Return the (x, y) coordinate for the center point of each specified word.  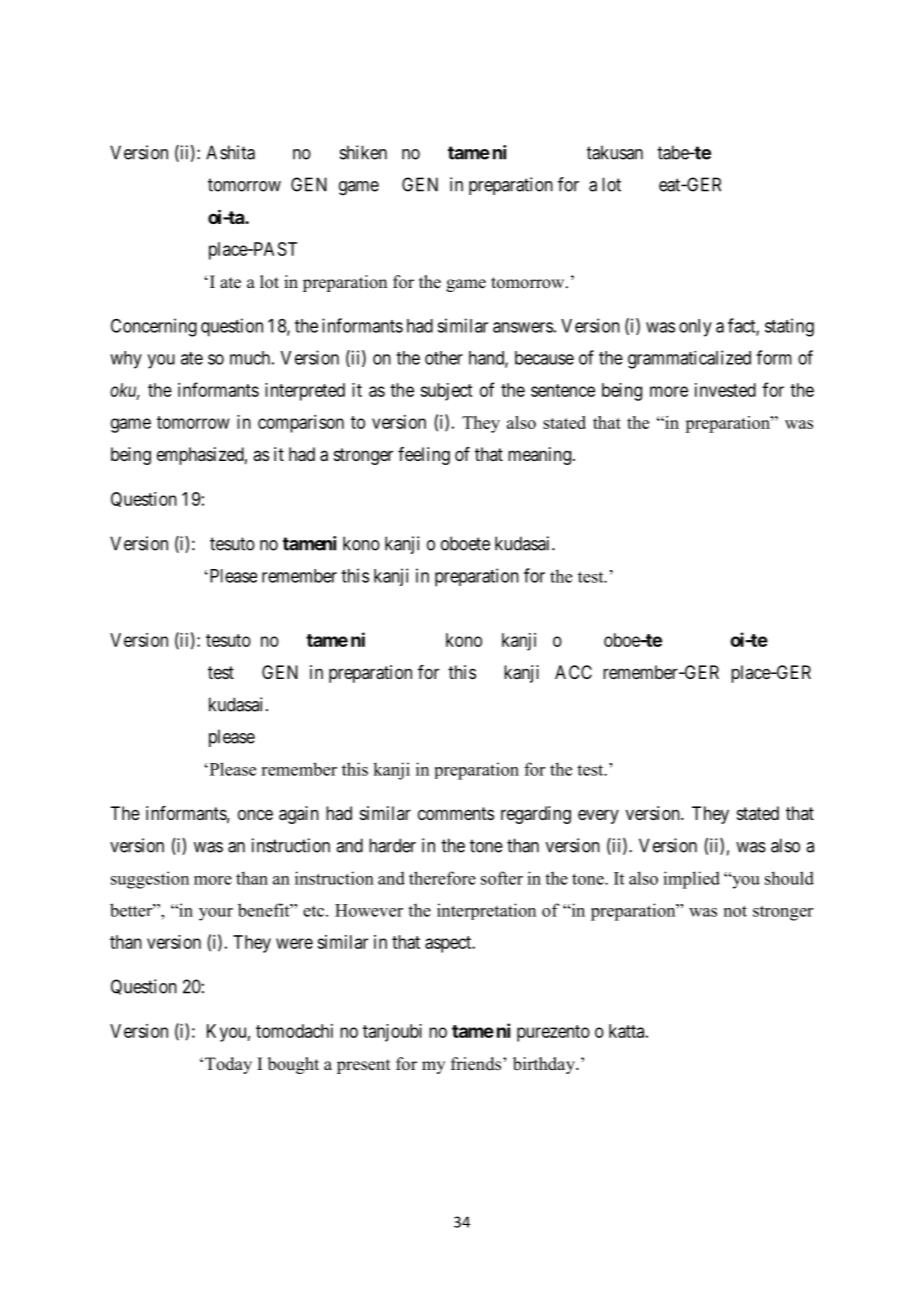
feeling (424, 456)
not (735, 911)
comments (456, 813)
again (299, 815)
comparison (301, 424)
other (444, 358)
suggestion (150, 880)
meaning (541, 456)
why (126, 360)
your (216, 914)
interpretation (486, 911)
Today (228, 1065)
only (695, 328)
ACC (573, 672)
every (598, 816)
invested (725, 390)
